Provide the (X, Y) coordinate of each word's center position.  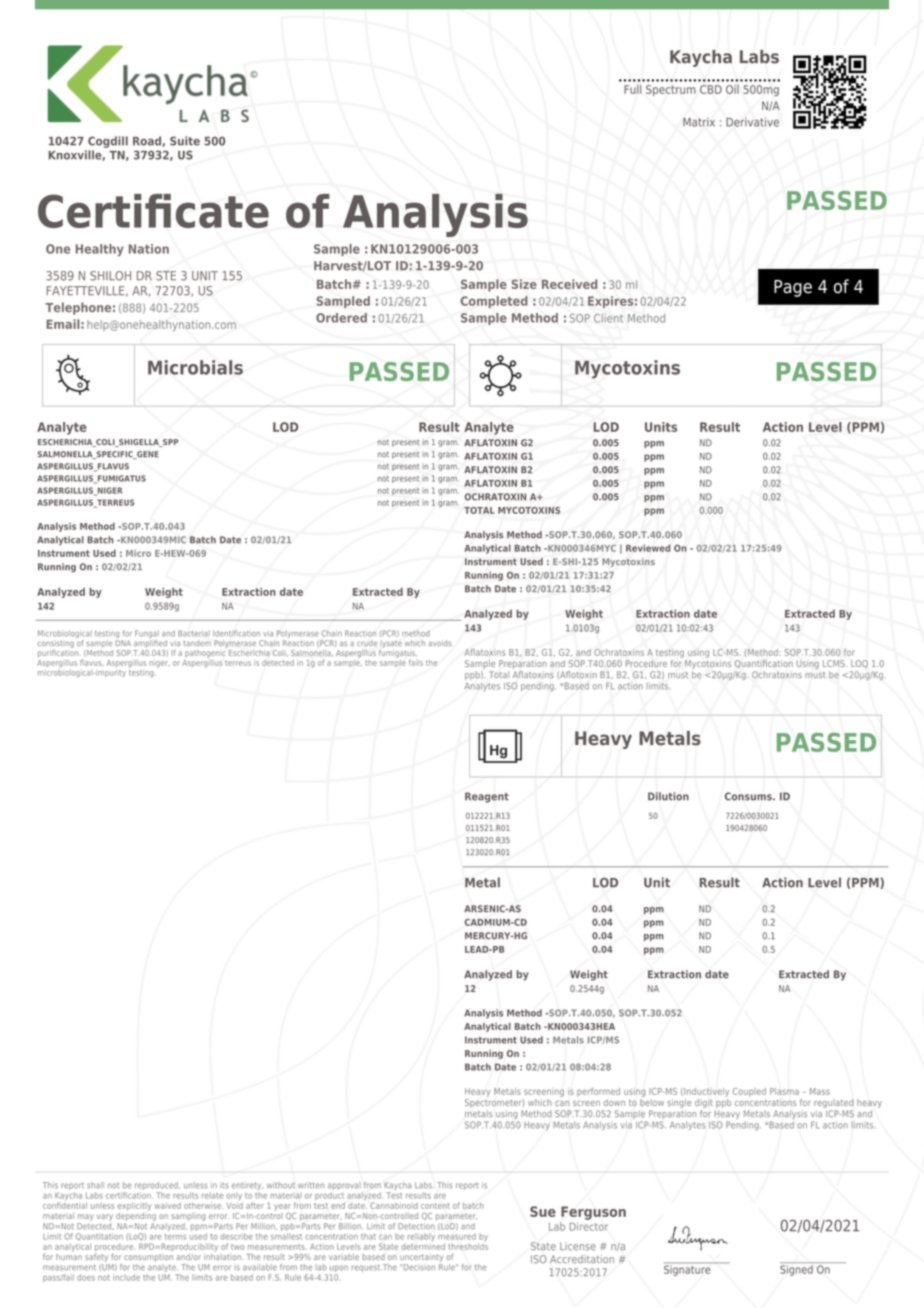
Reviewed (648, 548)
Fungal (147, 635)
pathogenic (206, 652)
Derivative (752, 122)
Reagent (487, 797)
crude (367, 644)
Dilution (668, 796)
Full (632, 89)
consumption (148, 1258)
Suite (185, 141)
